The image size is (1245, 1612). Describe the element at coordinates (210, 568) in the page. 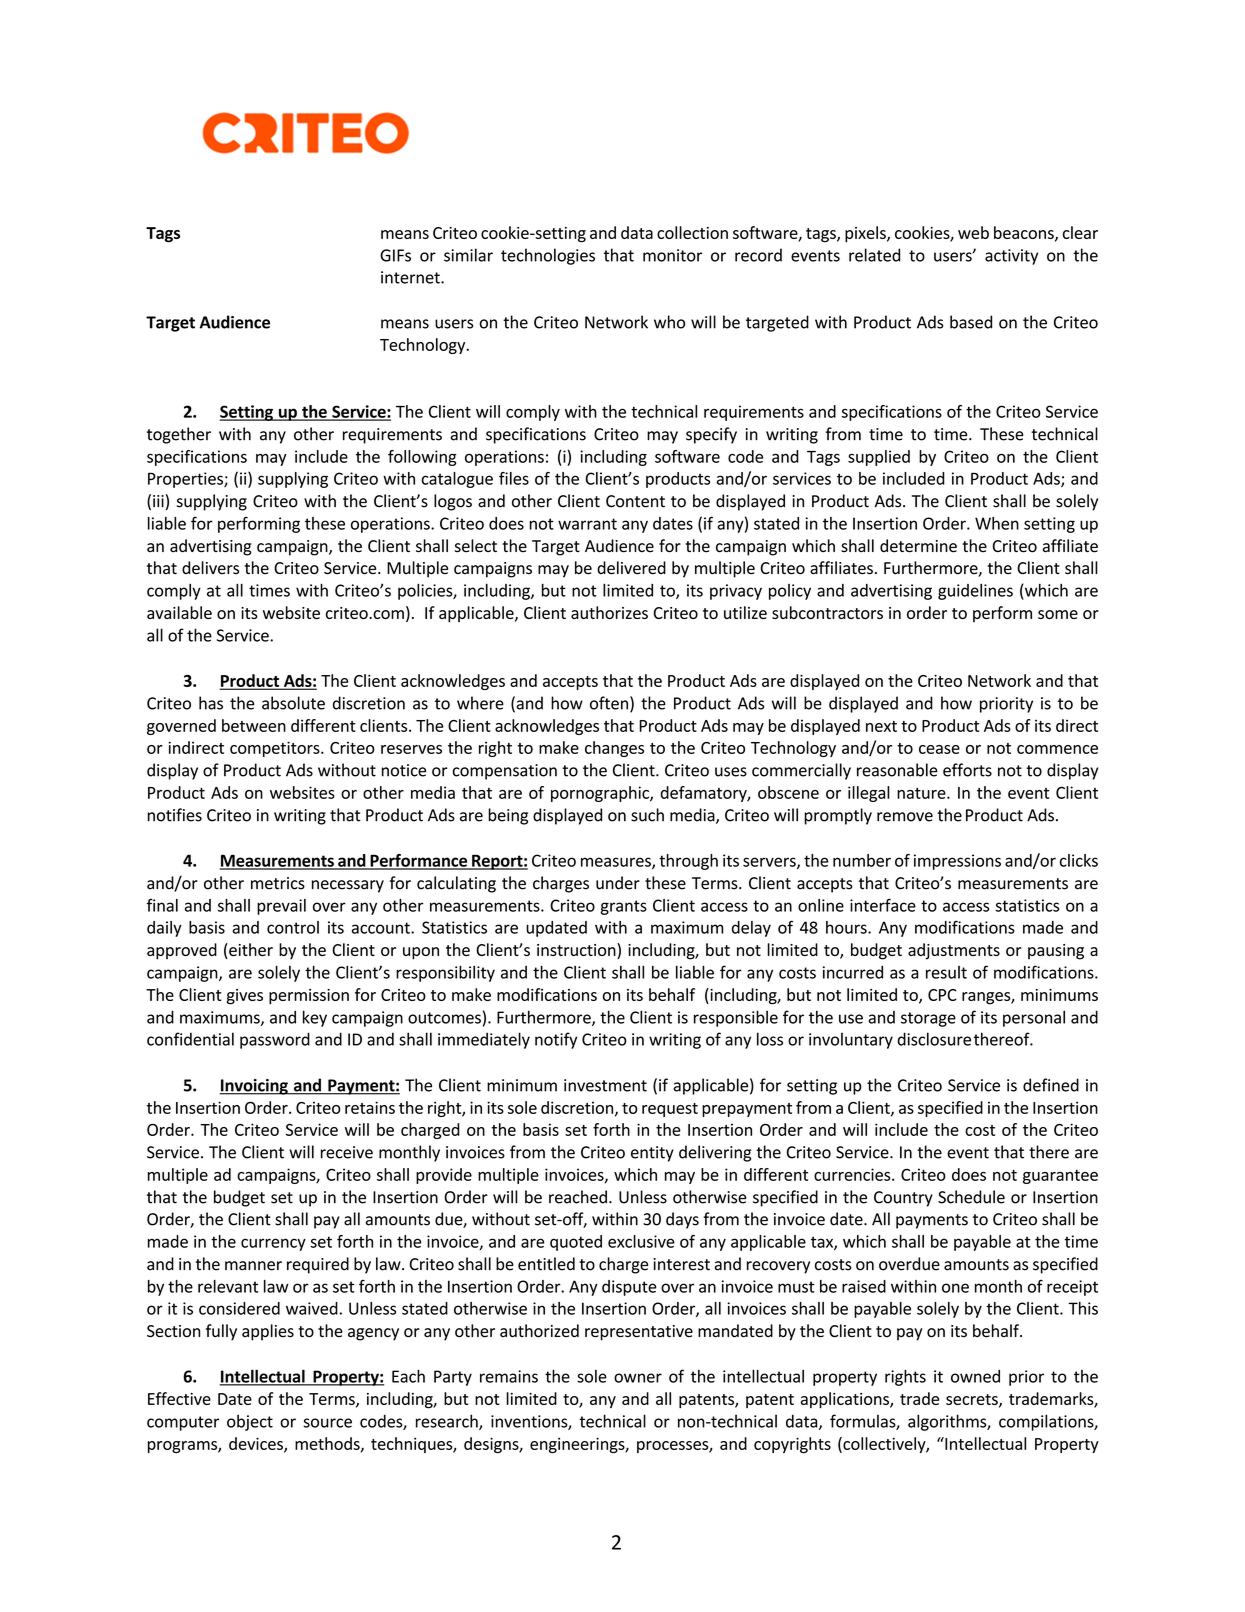

I see `delivers` at that location.
